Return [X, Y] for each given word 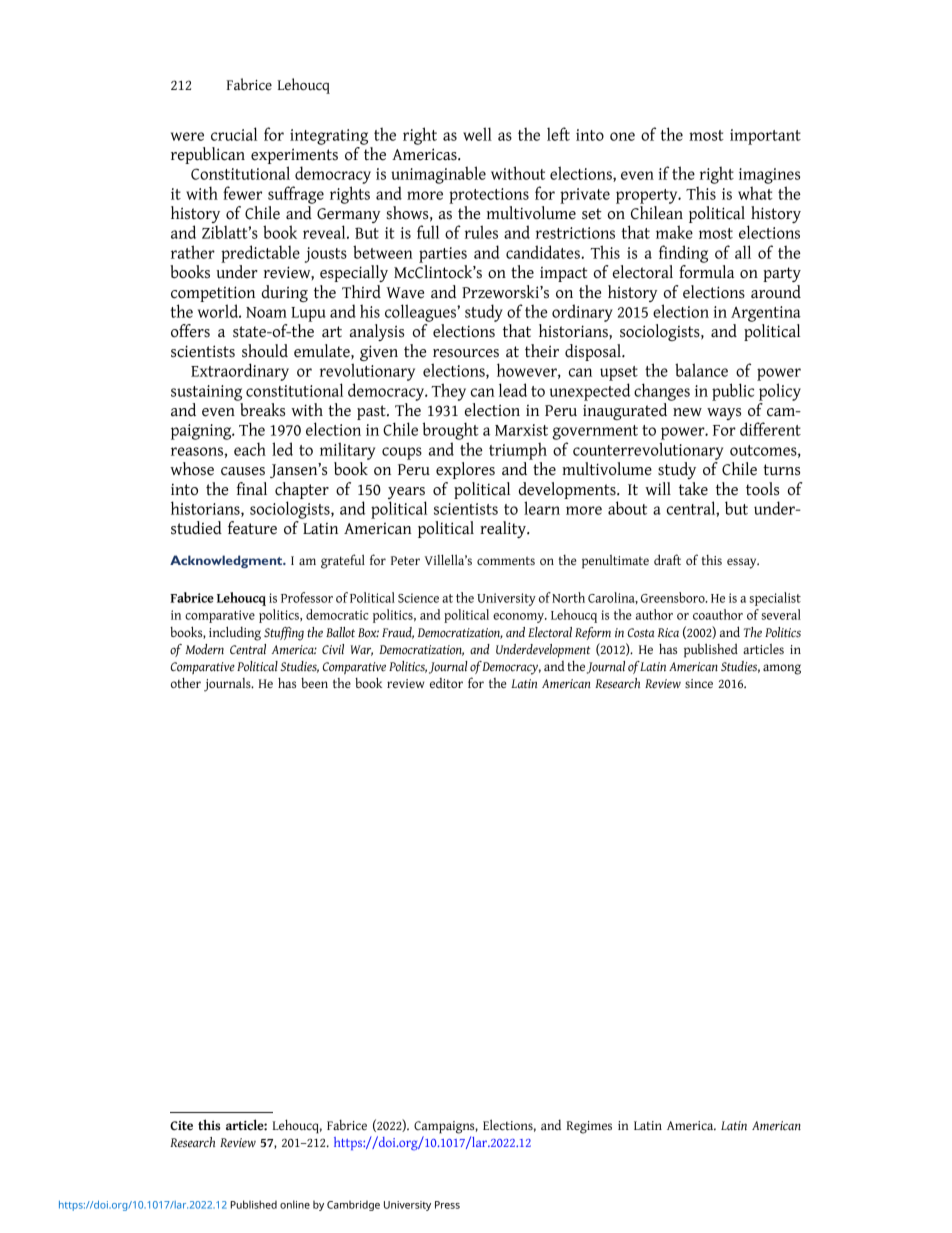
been [314, 683]
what [755, 193]
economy [519, 618]
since [699, 683]
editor [446, 683]
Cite [181, 1125]
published [711, 650]
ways [724, 414]
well [477, 134]
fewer [242, 193]
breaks [262, 410]
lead [513, 390]
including [235, 633]
